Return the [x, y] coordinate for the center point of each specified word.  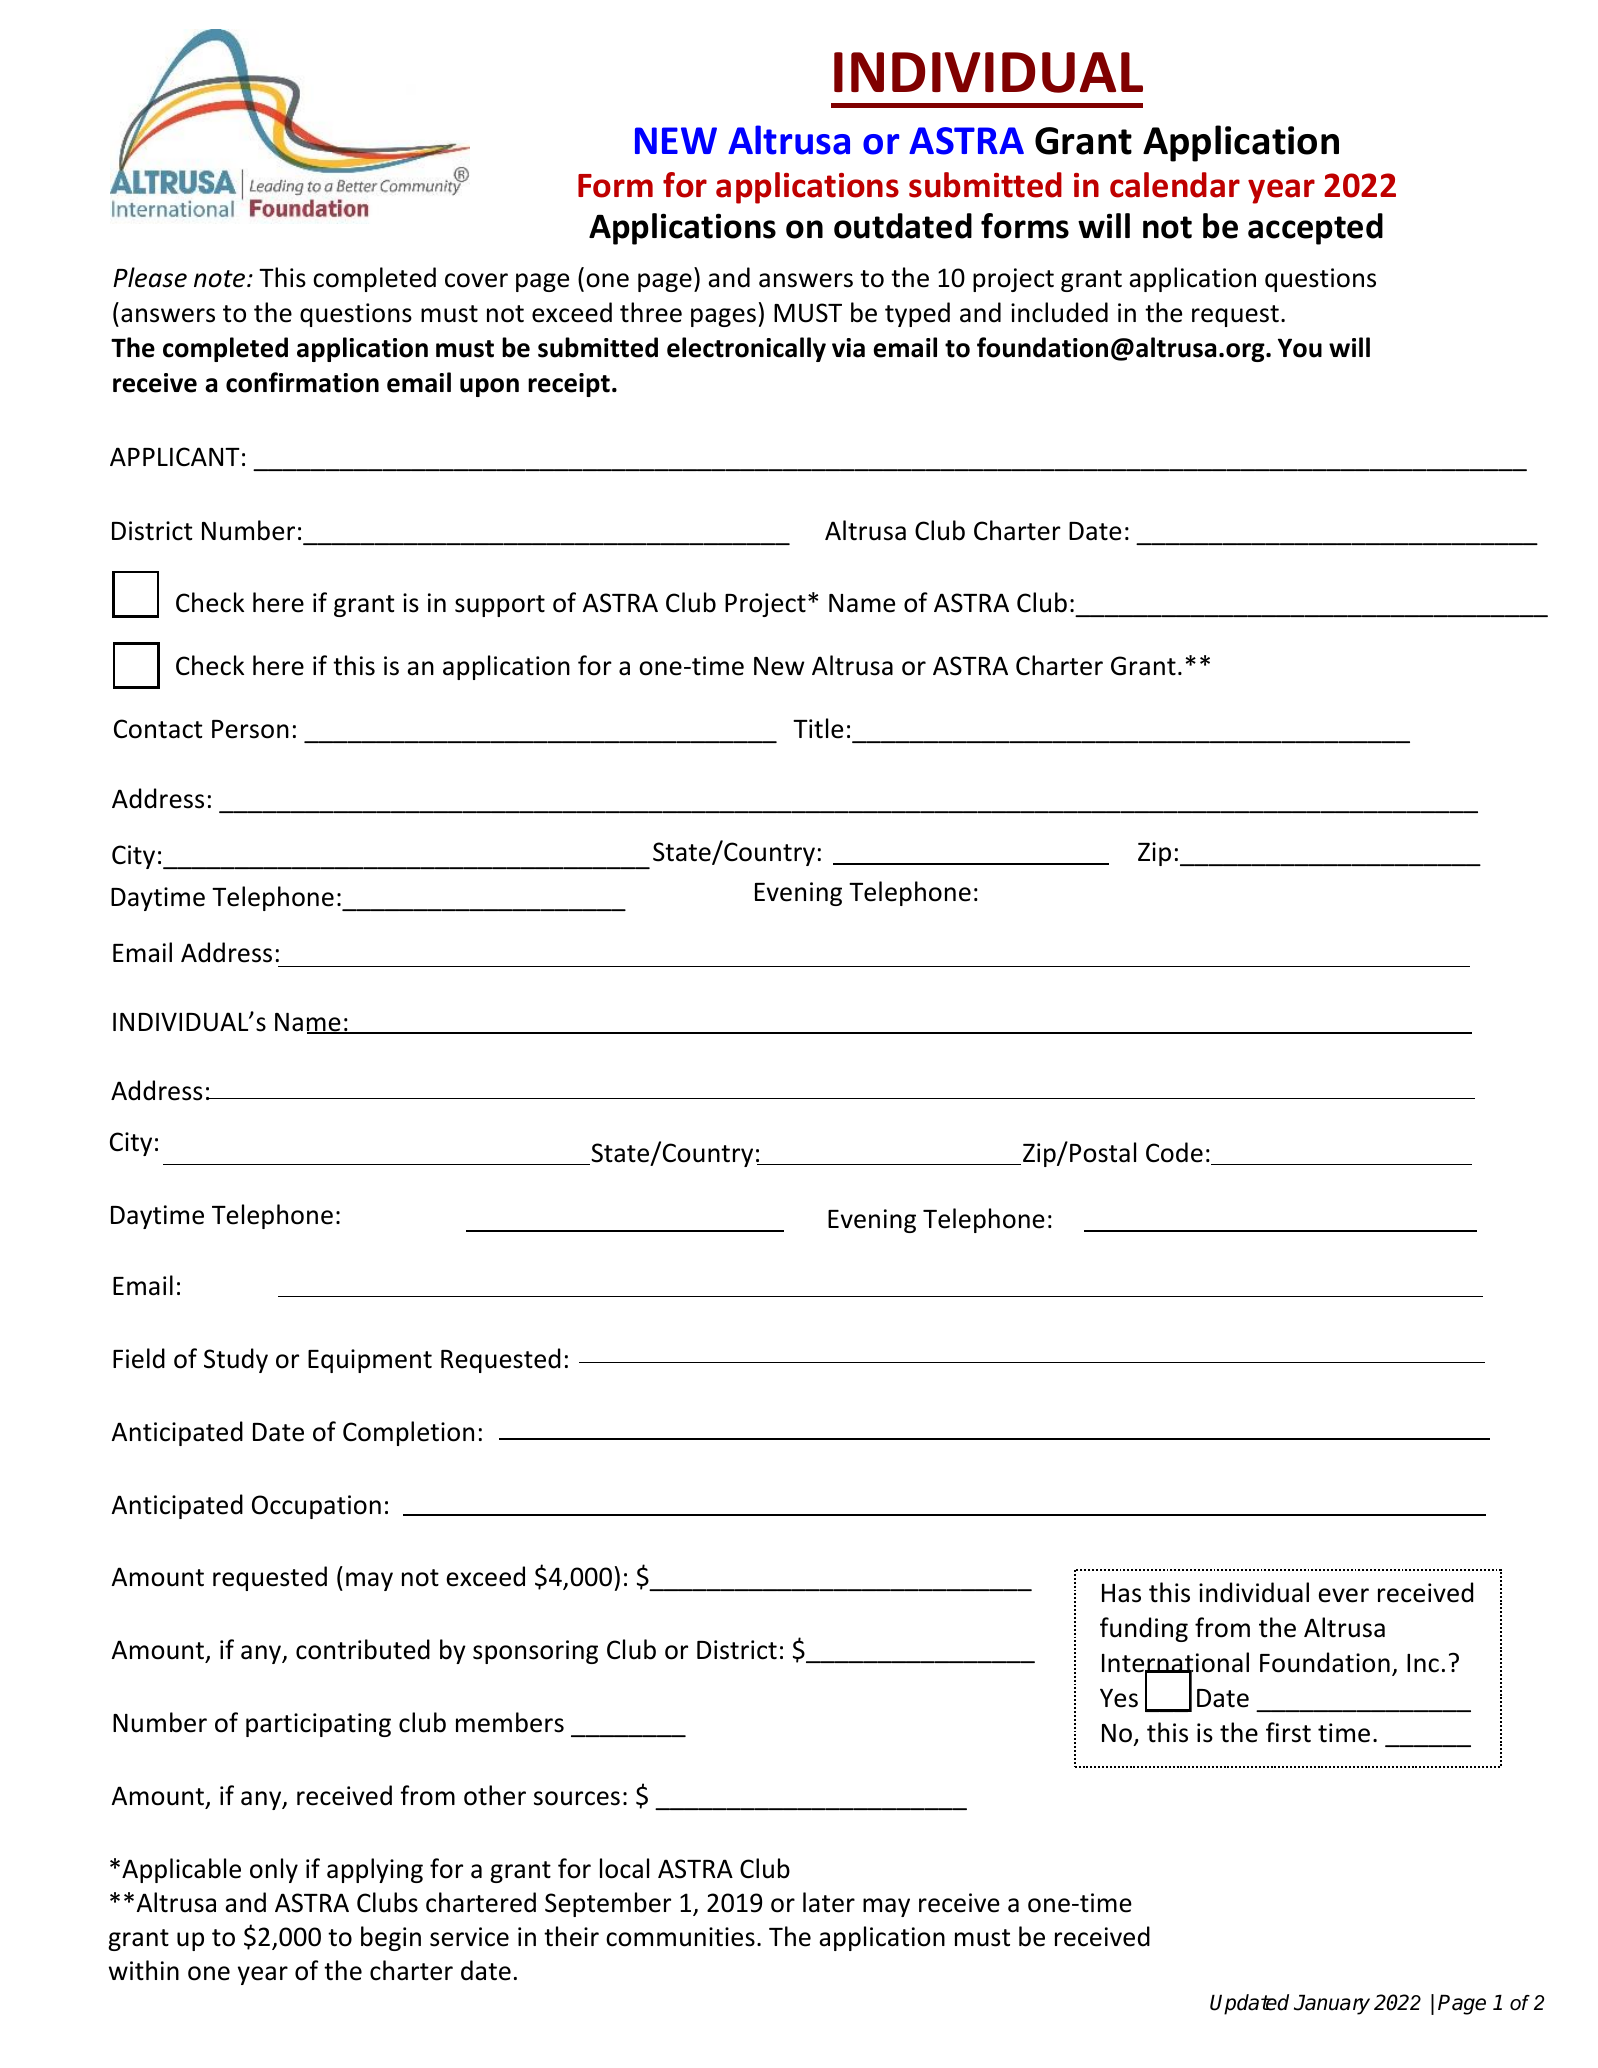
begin [391, 1938]
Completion [408, 1433]
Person [250, 729]
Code [1174, 1152]
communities [680, 1937]
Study [236, 1360]
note [221, 279]
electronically [746, 349]
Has [1121, 1593]
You [1300, 348]
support [500, 606]
